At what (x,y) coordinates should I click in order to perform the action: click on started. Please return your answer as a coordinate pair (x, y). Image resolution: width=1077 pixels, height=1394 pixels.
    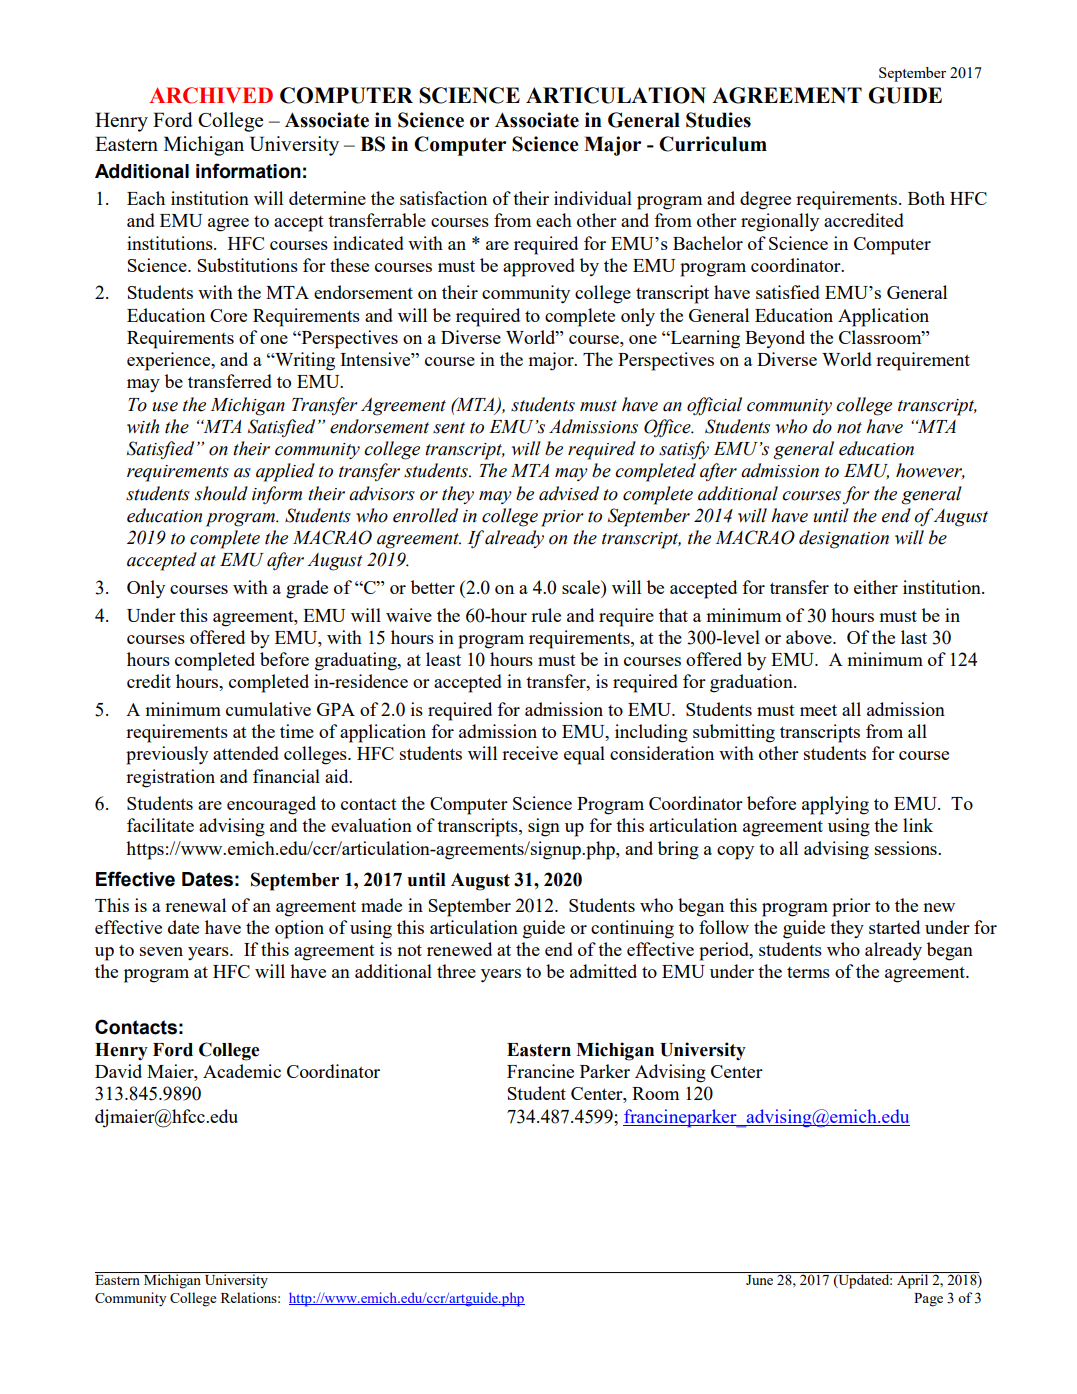
    Looking at the image, I should click on (894, 927).
